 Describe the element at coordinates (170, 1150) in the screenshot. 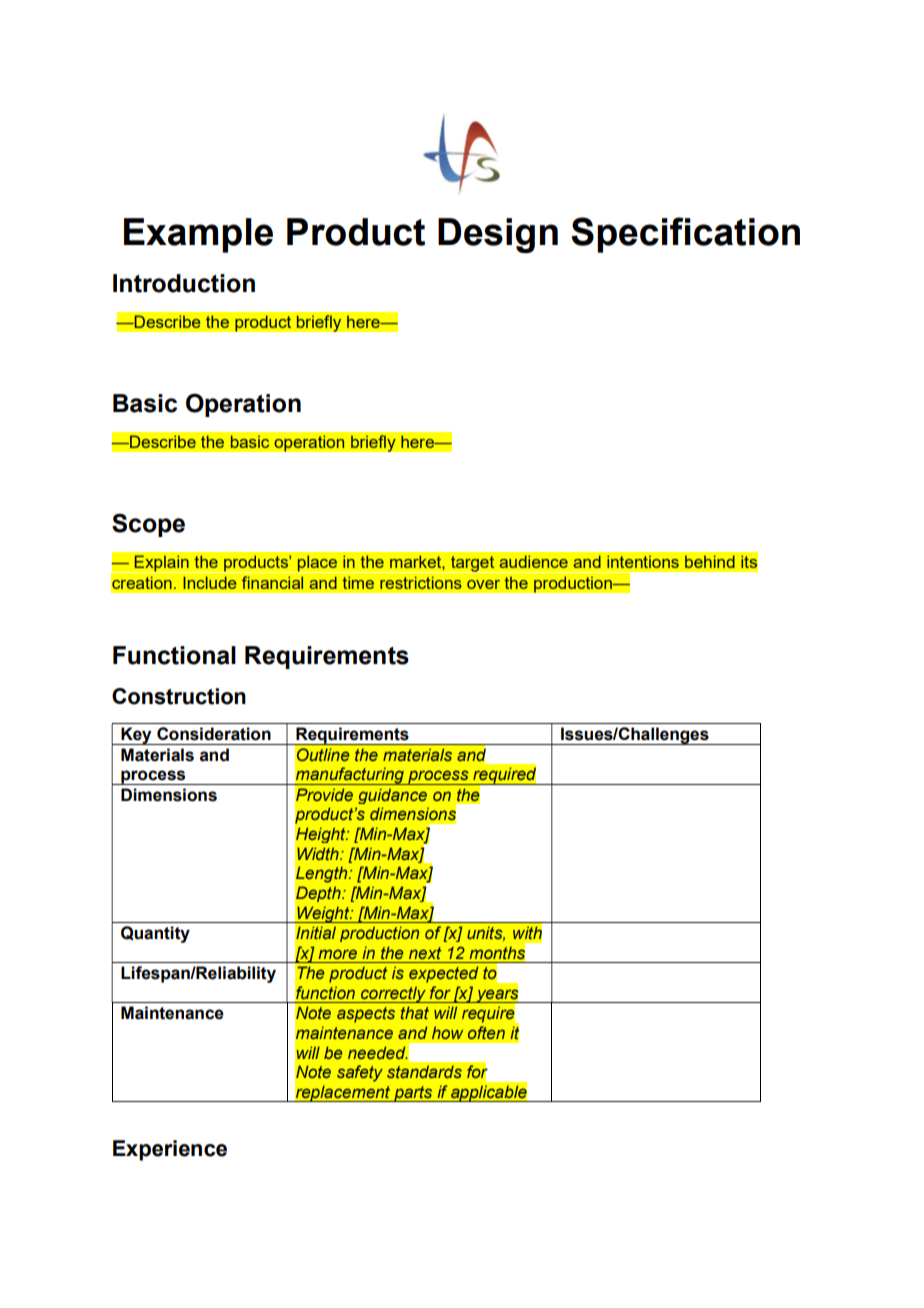

I see `Experience` at that location.
